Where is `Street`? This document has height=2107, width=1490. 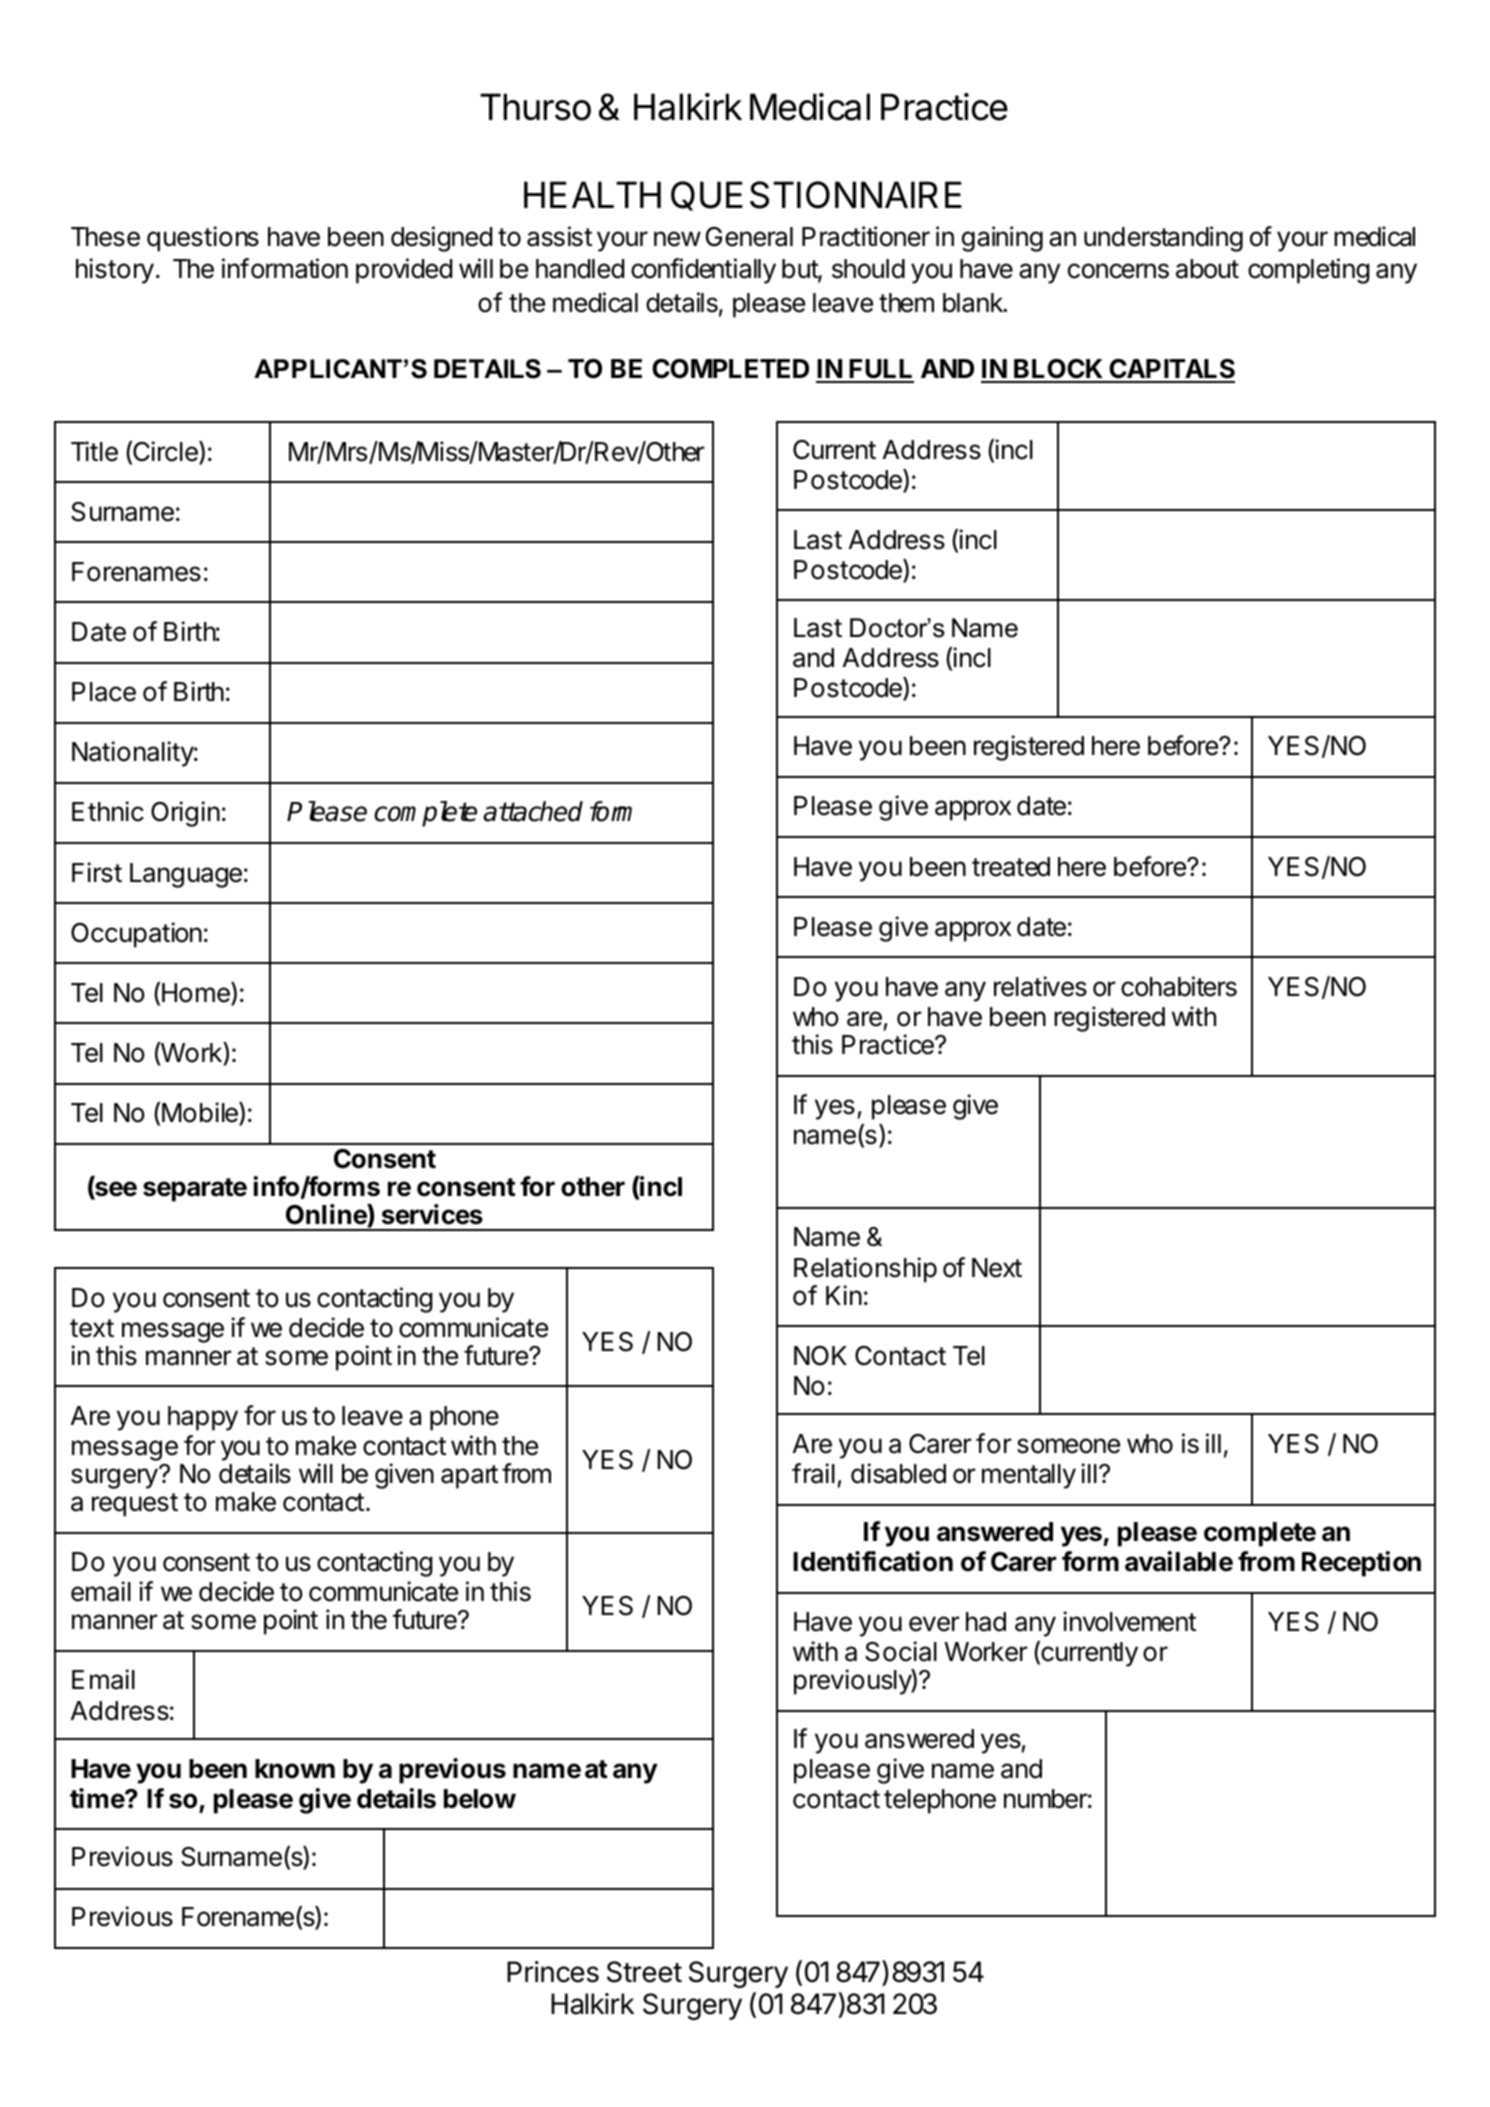 Street is located at coordinates (644, 1972).
